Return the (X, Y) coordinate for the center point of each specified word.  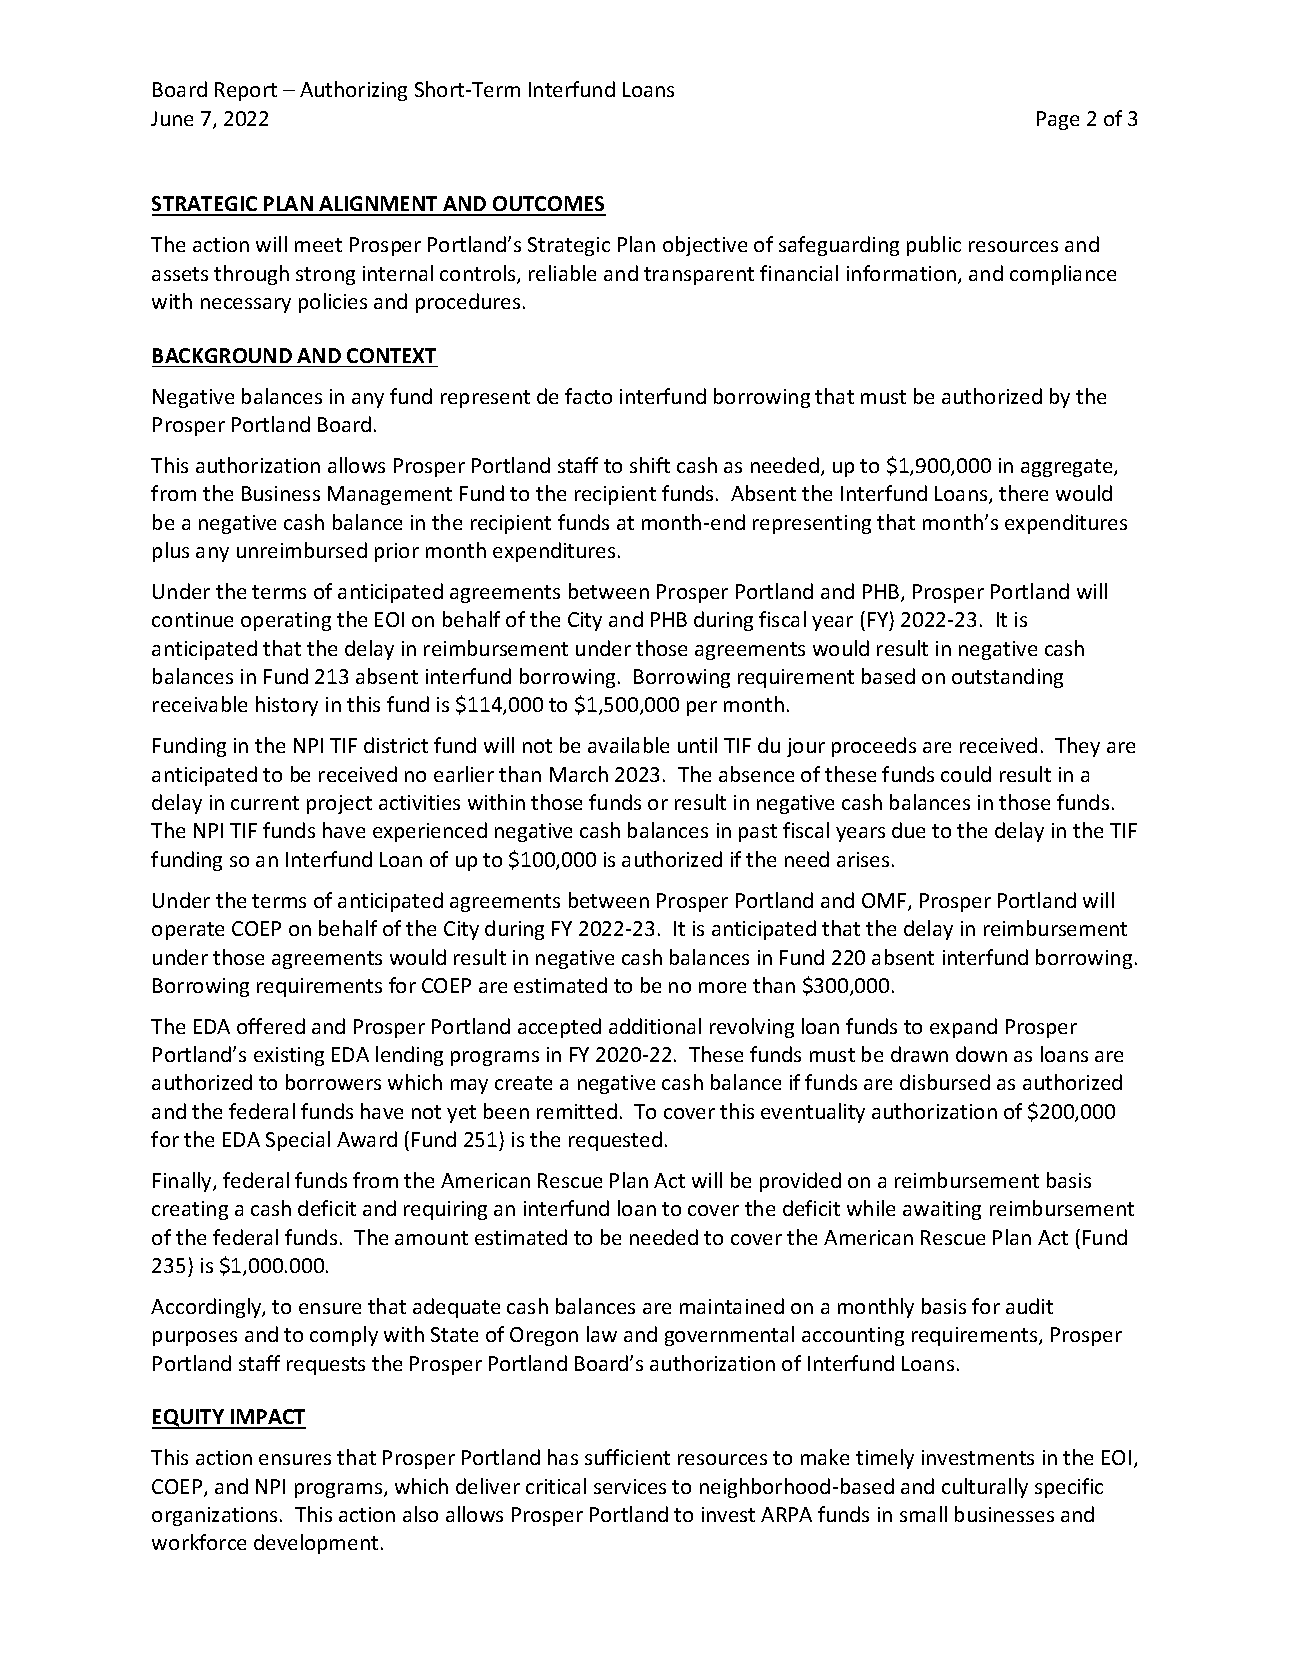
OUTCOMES (548, 205)
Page (1058, 120)
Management (390, 495)
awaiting (942, 1210)
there (1023, 493)
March (579, 774)
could (966, 774)
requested (615, 1141)
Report (246, 91)
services (630, 1486)
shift (650, 465)
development (316, 1544)
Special (298, 1141)
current (265, 803)
